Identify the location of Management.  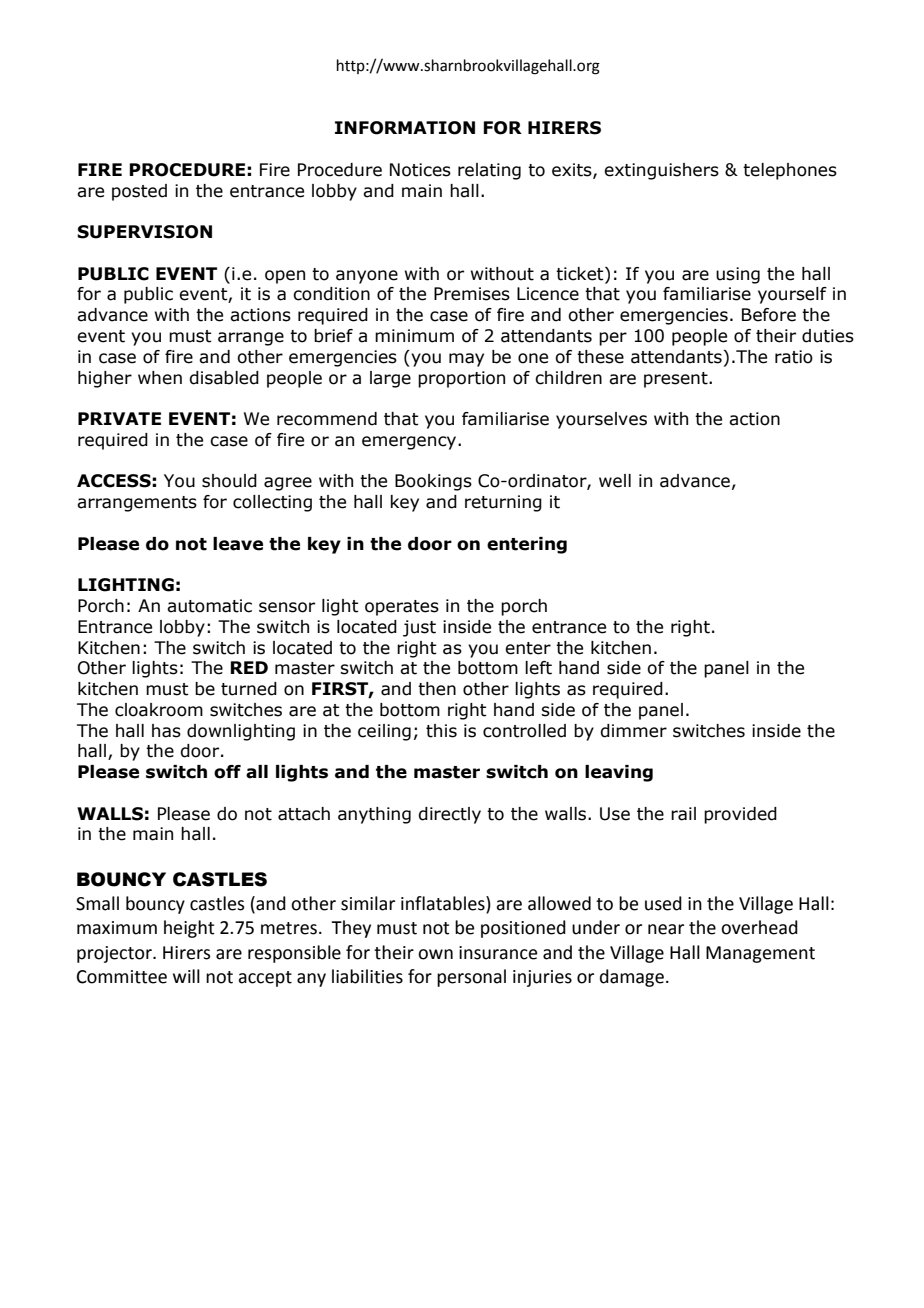
(760, 954).
